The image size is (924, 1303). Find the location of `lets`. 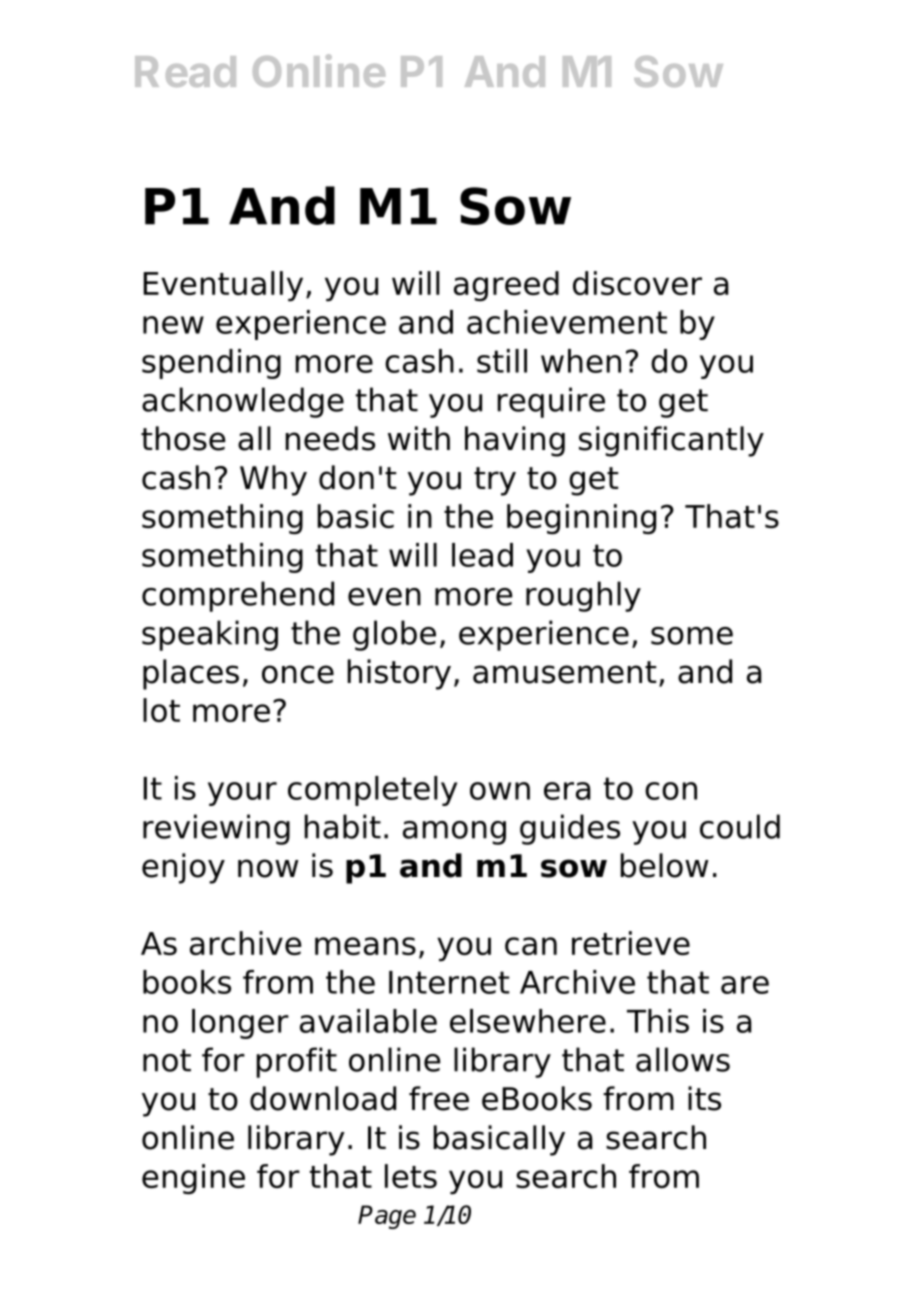

lets is located at coordinates (411, 1176).
